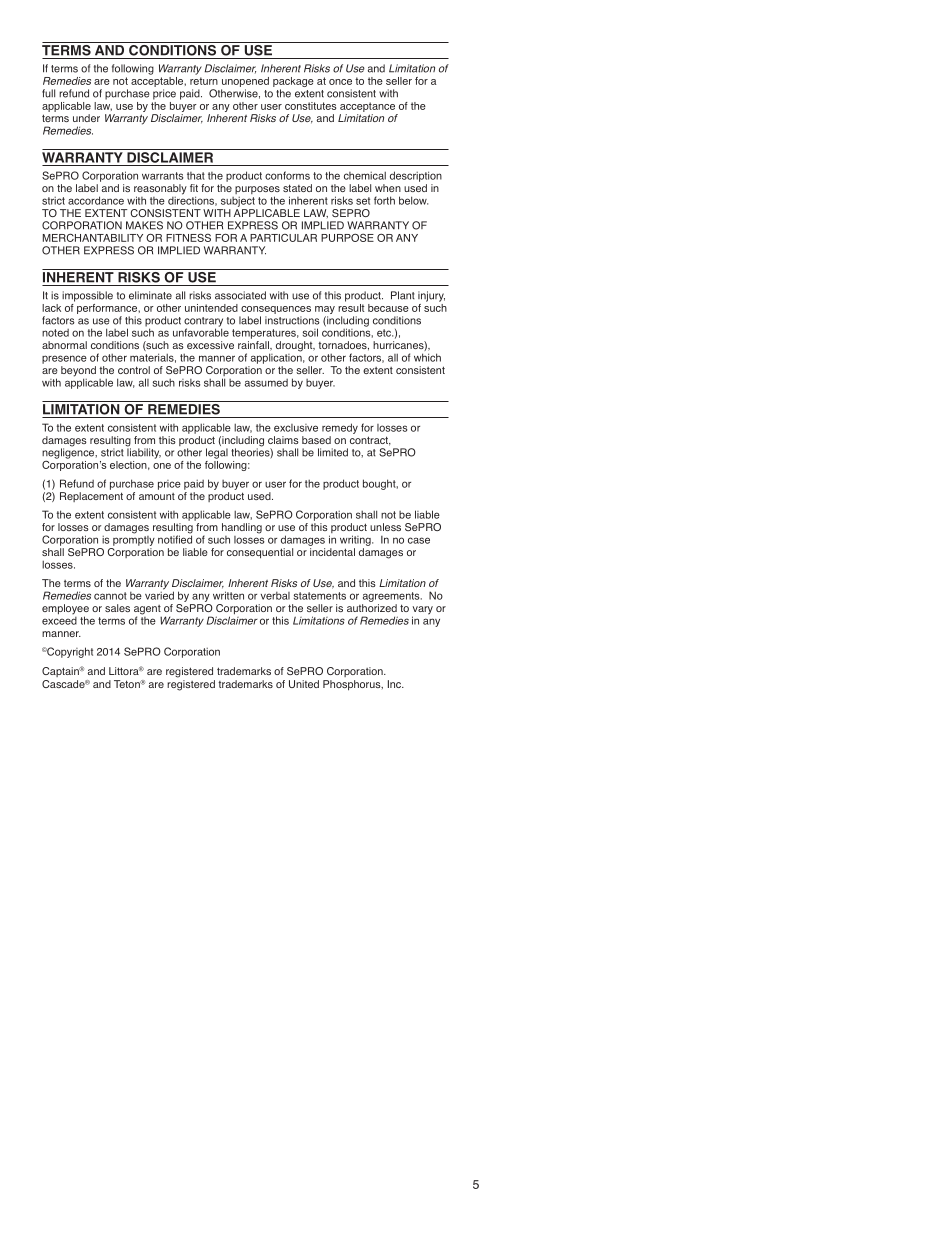 The width and height of the screenshot is (952, 1233). What do you see at coordinates (427, 357) in the screenshot?
I see `which` at bounding box center [427, 357].
